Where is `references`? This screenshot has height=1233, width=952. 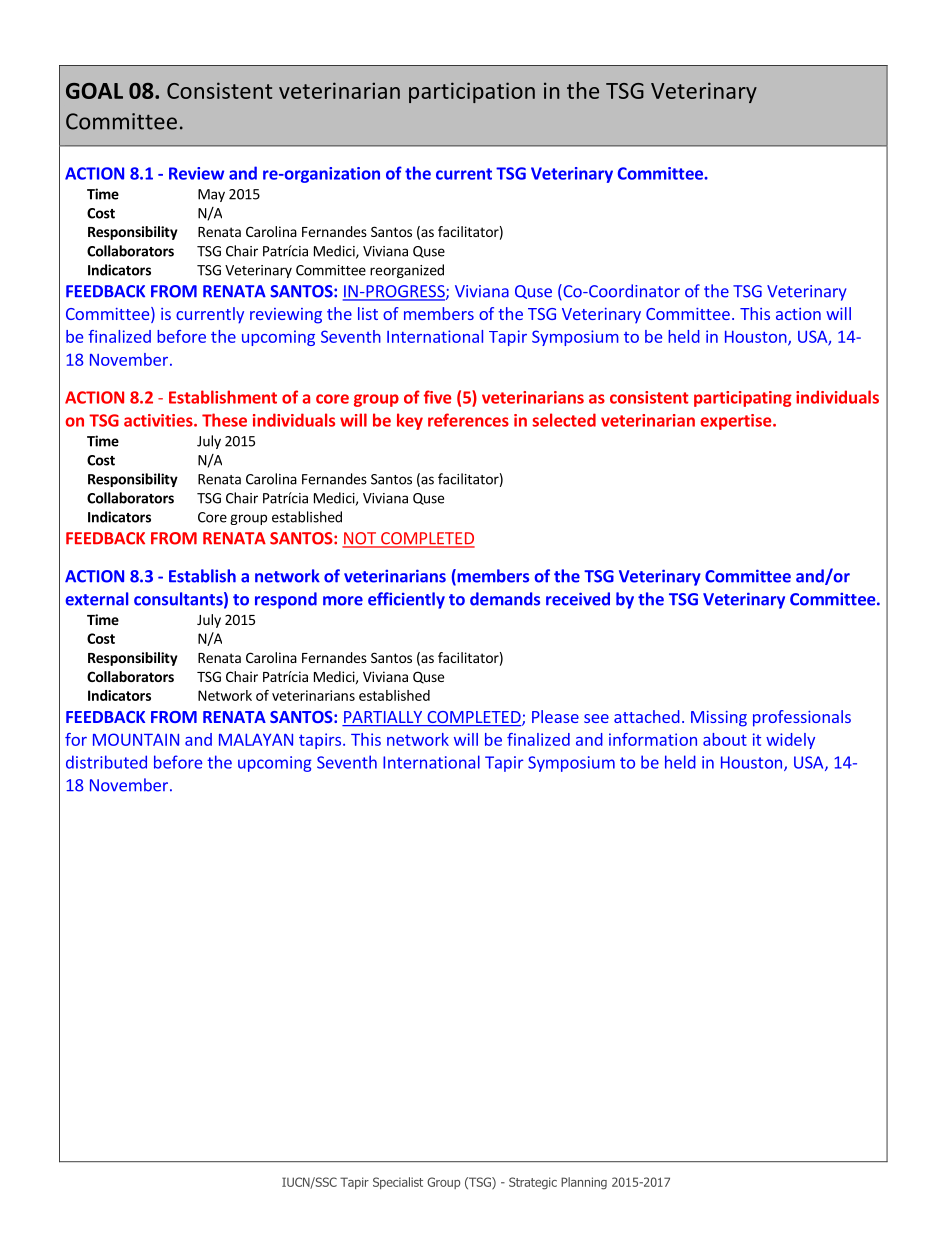
references is located at coordinates (468, 420).
